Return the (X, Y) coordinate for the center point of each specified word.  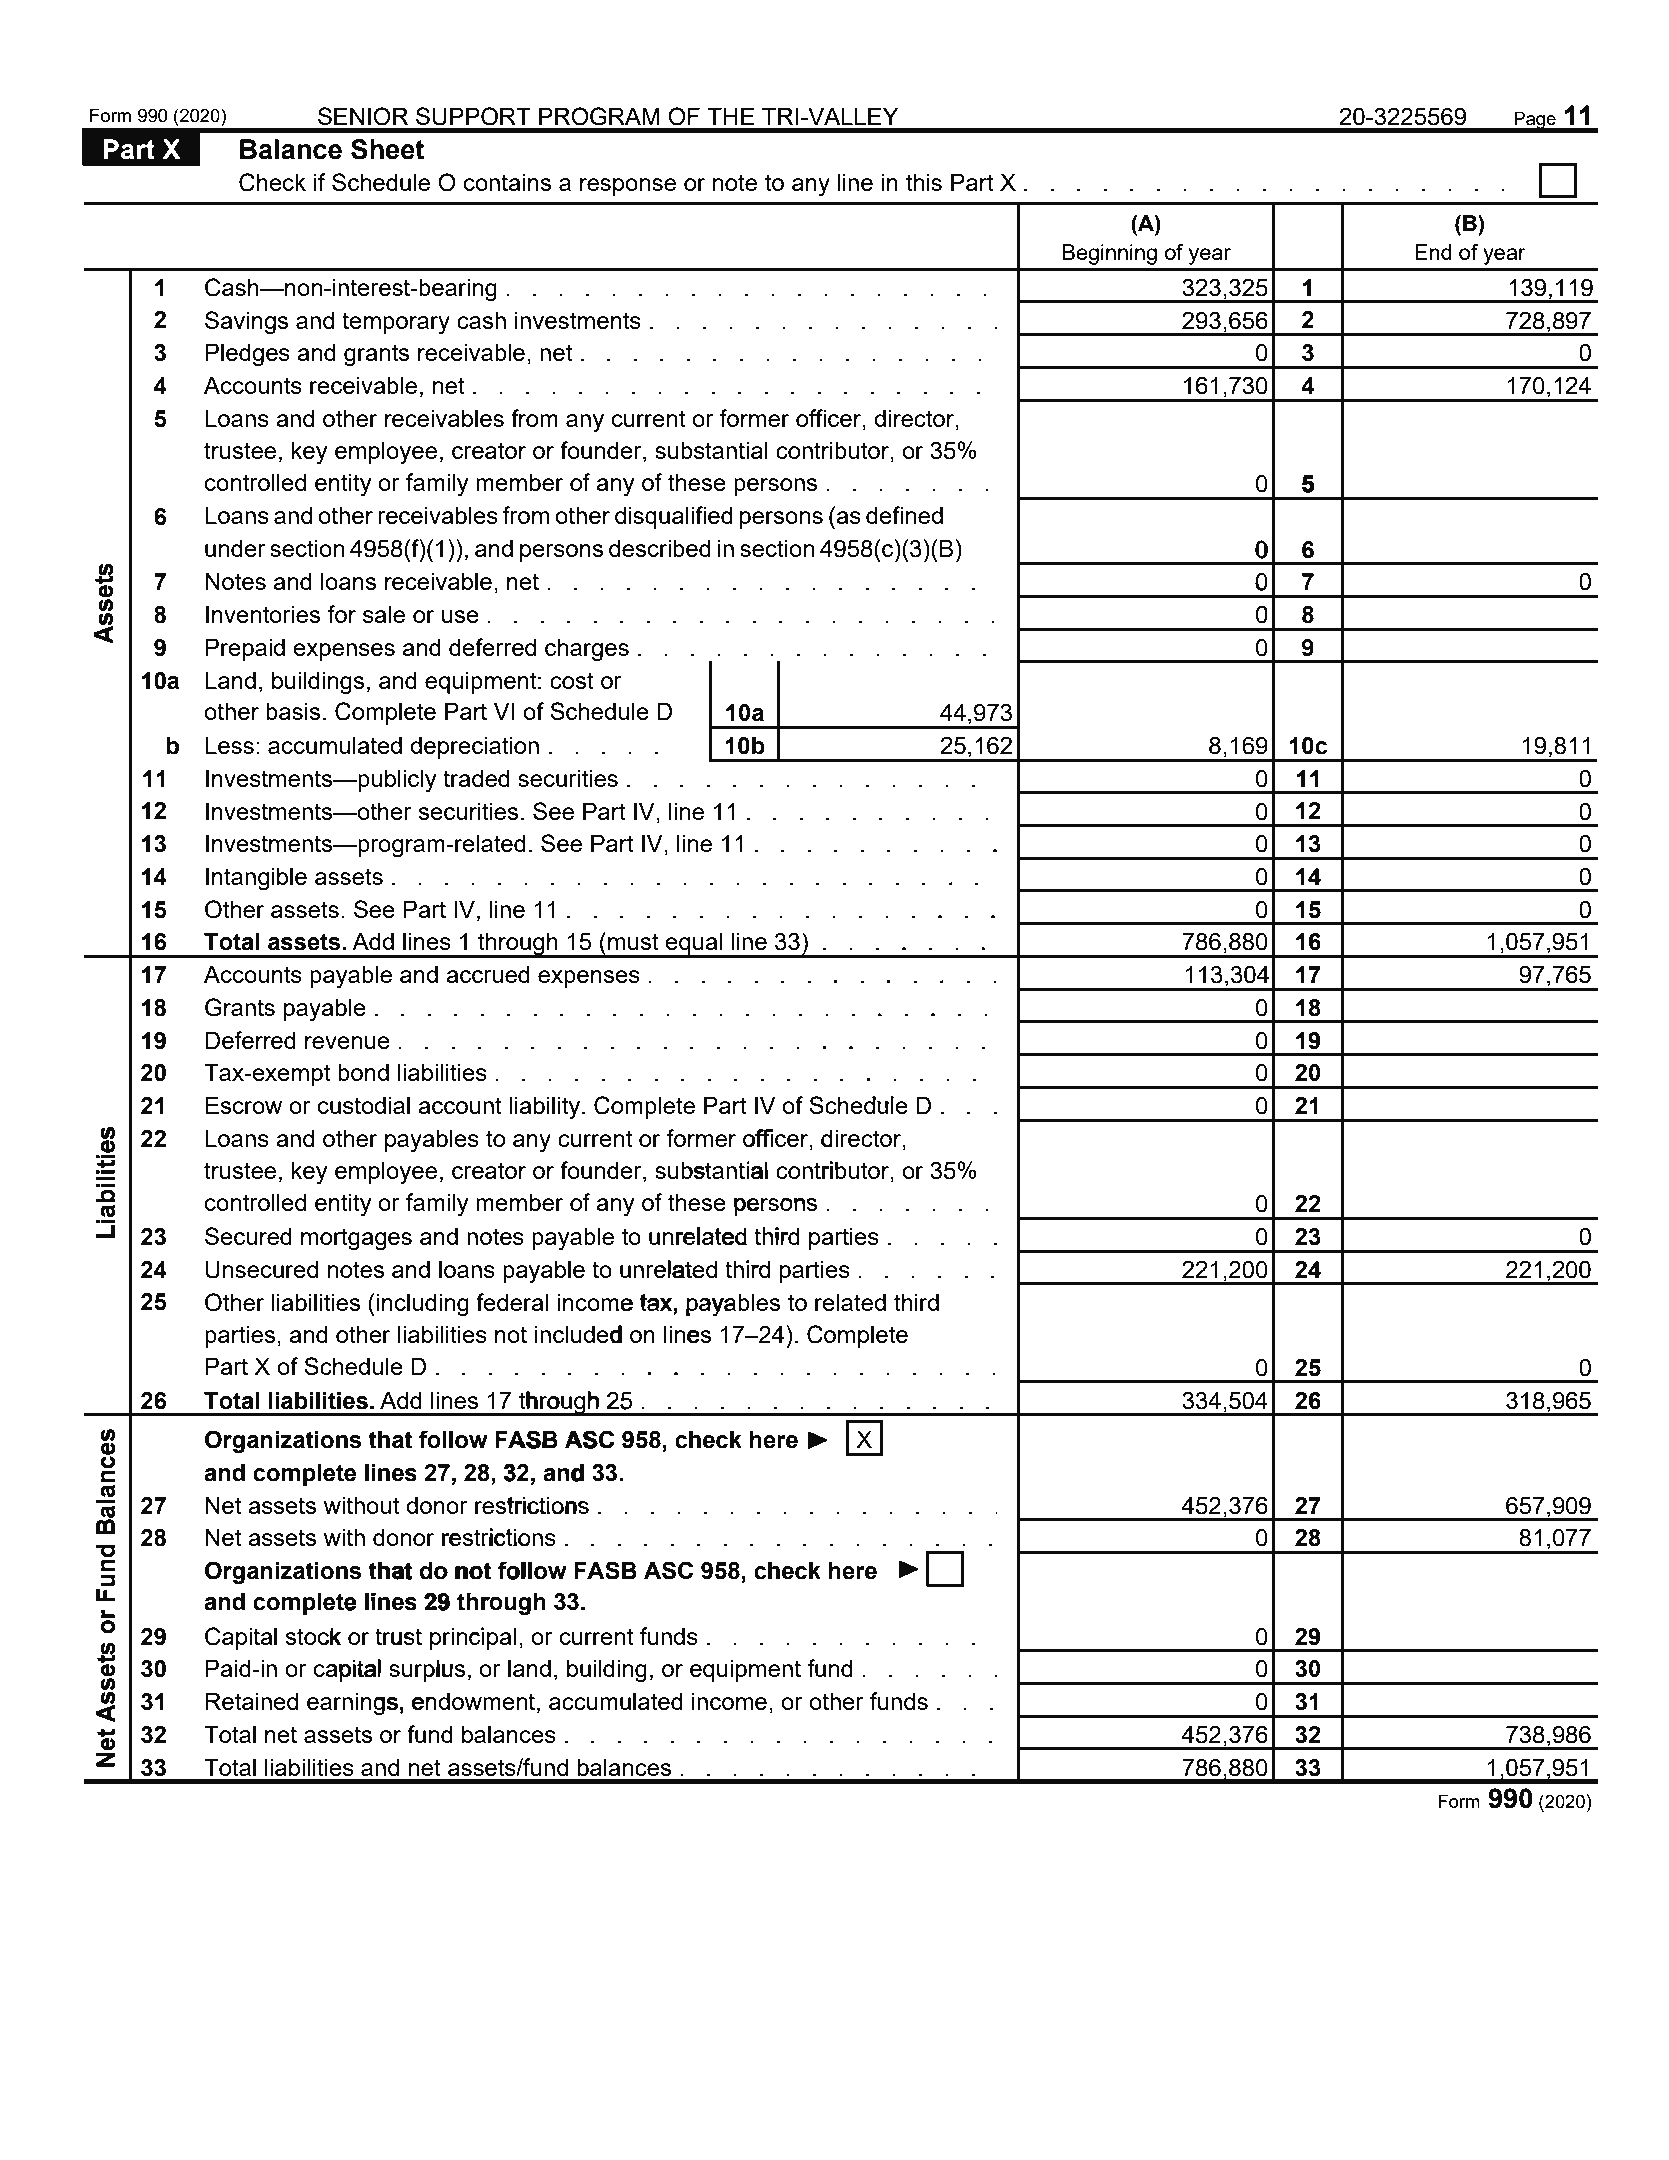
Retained (251, 1701)
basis (293, 711)
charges (587, 650)
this (924, 182)
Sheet (387, 149)
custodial (364, 1105)
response (628, 187)
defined (904, 515)
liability (546, 1108)
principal (473, 1638)
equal (694, 945)
